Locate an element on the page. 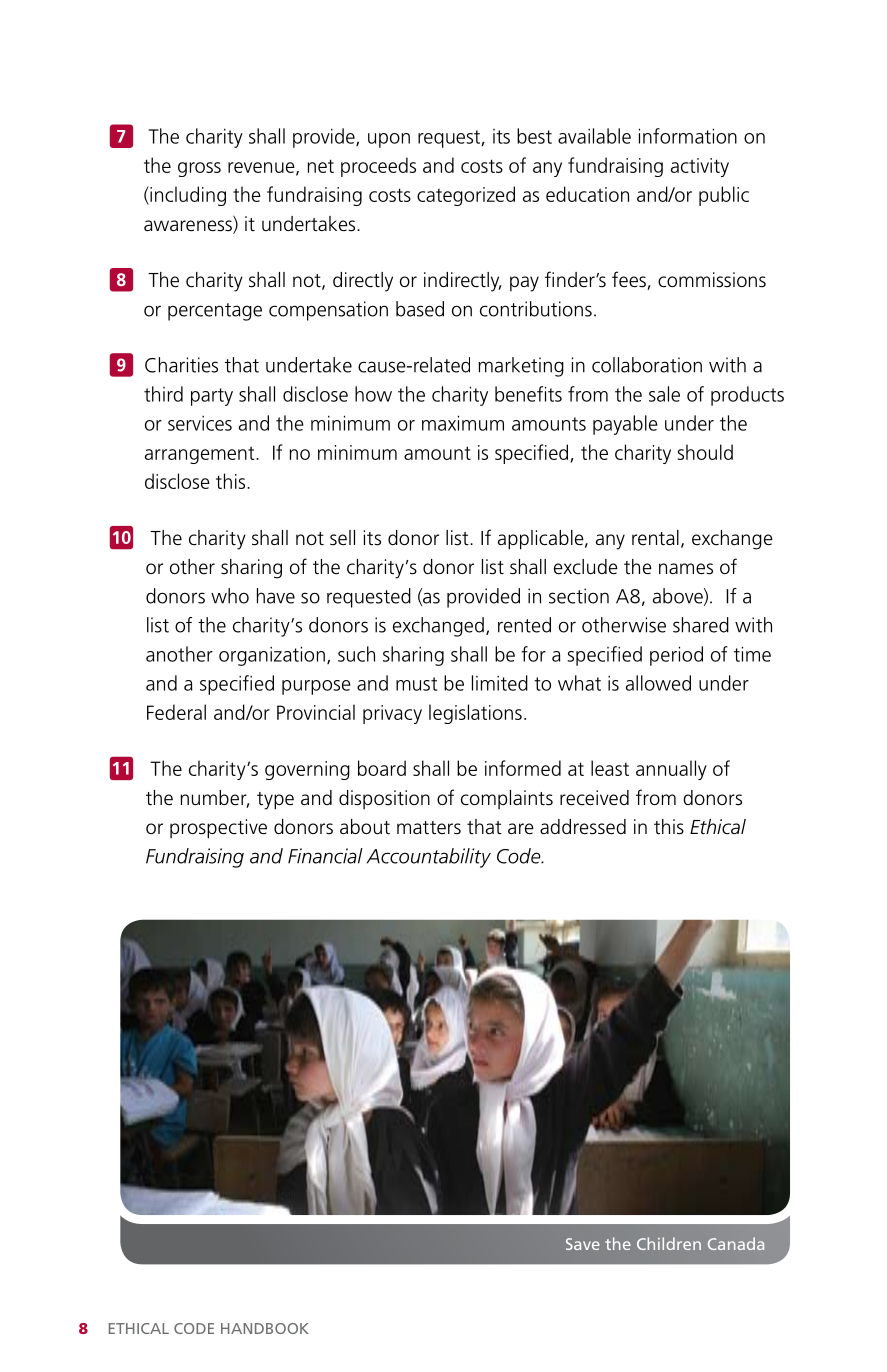 The height and width of the document is (1372, 887). activity is located at coordinates (700, 167).
